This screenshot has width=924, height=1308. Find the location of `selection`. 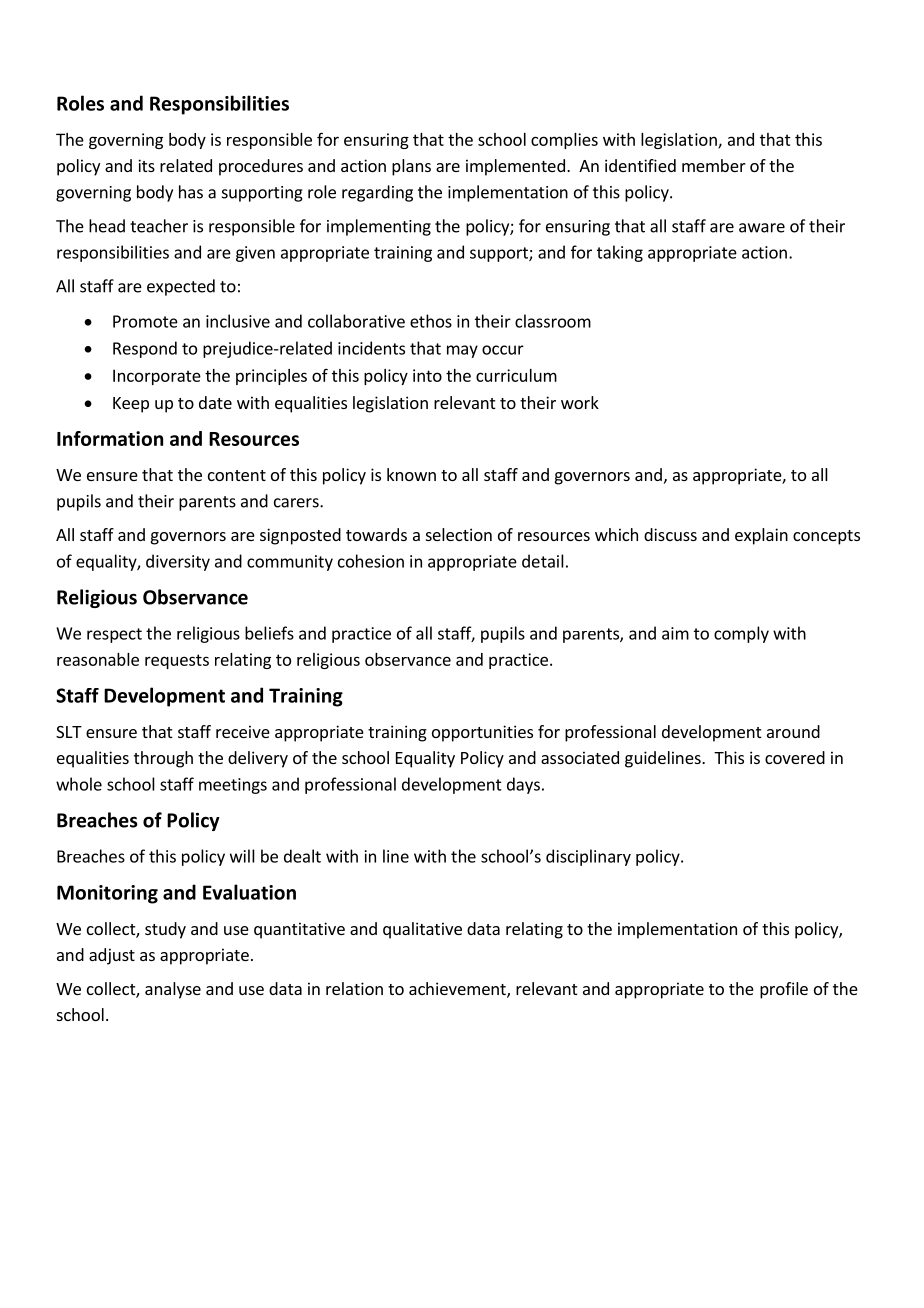

selection is located at coordinates (459, 534).
